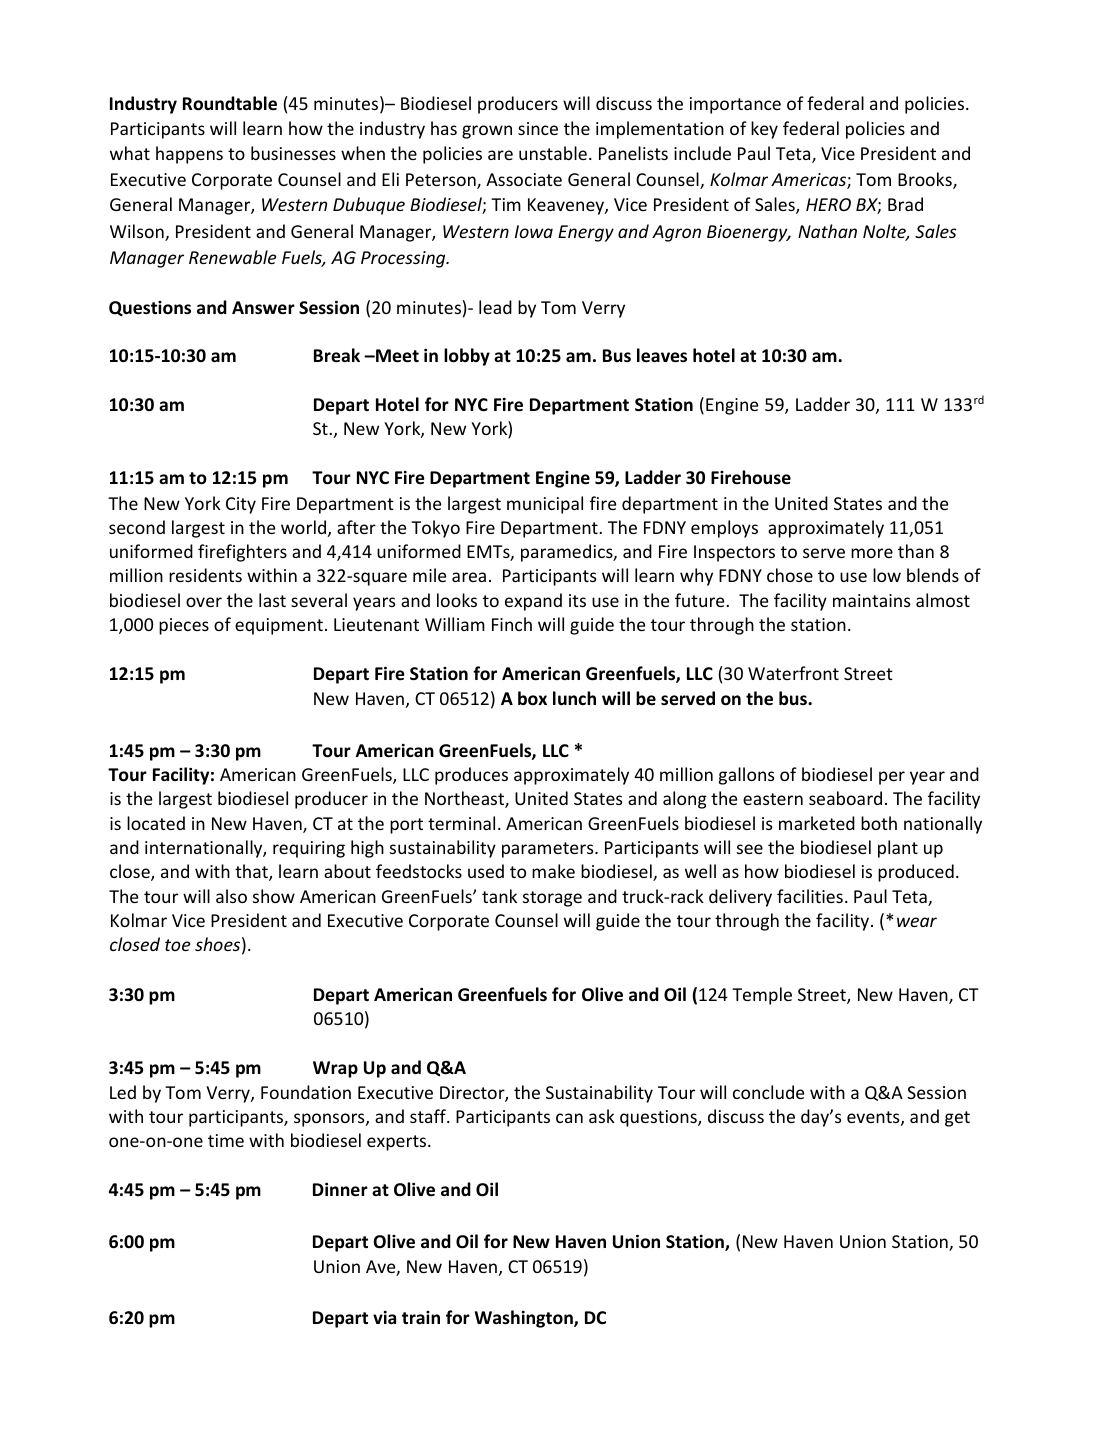 This screenshot has width=1107, height=1432. I want to click on Brooks, so click(926, 180).
